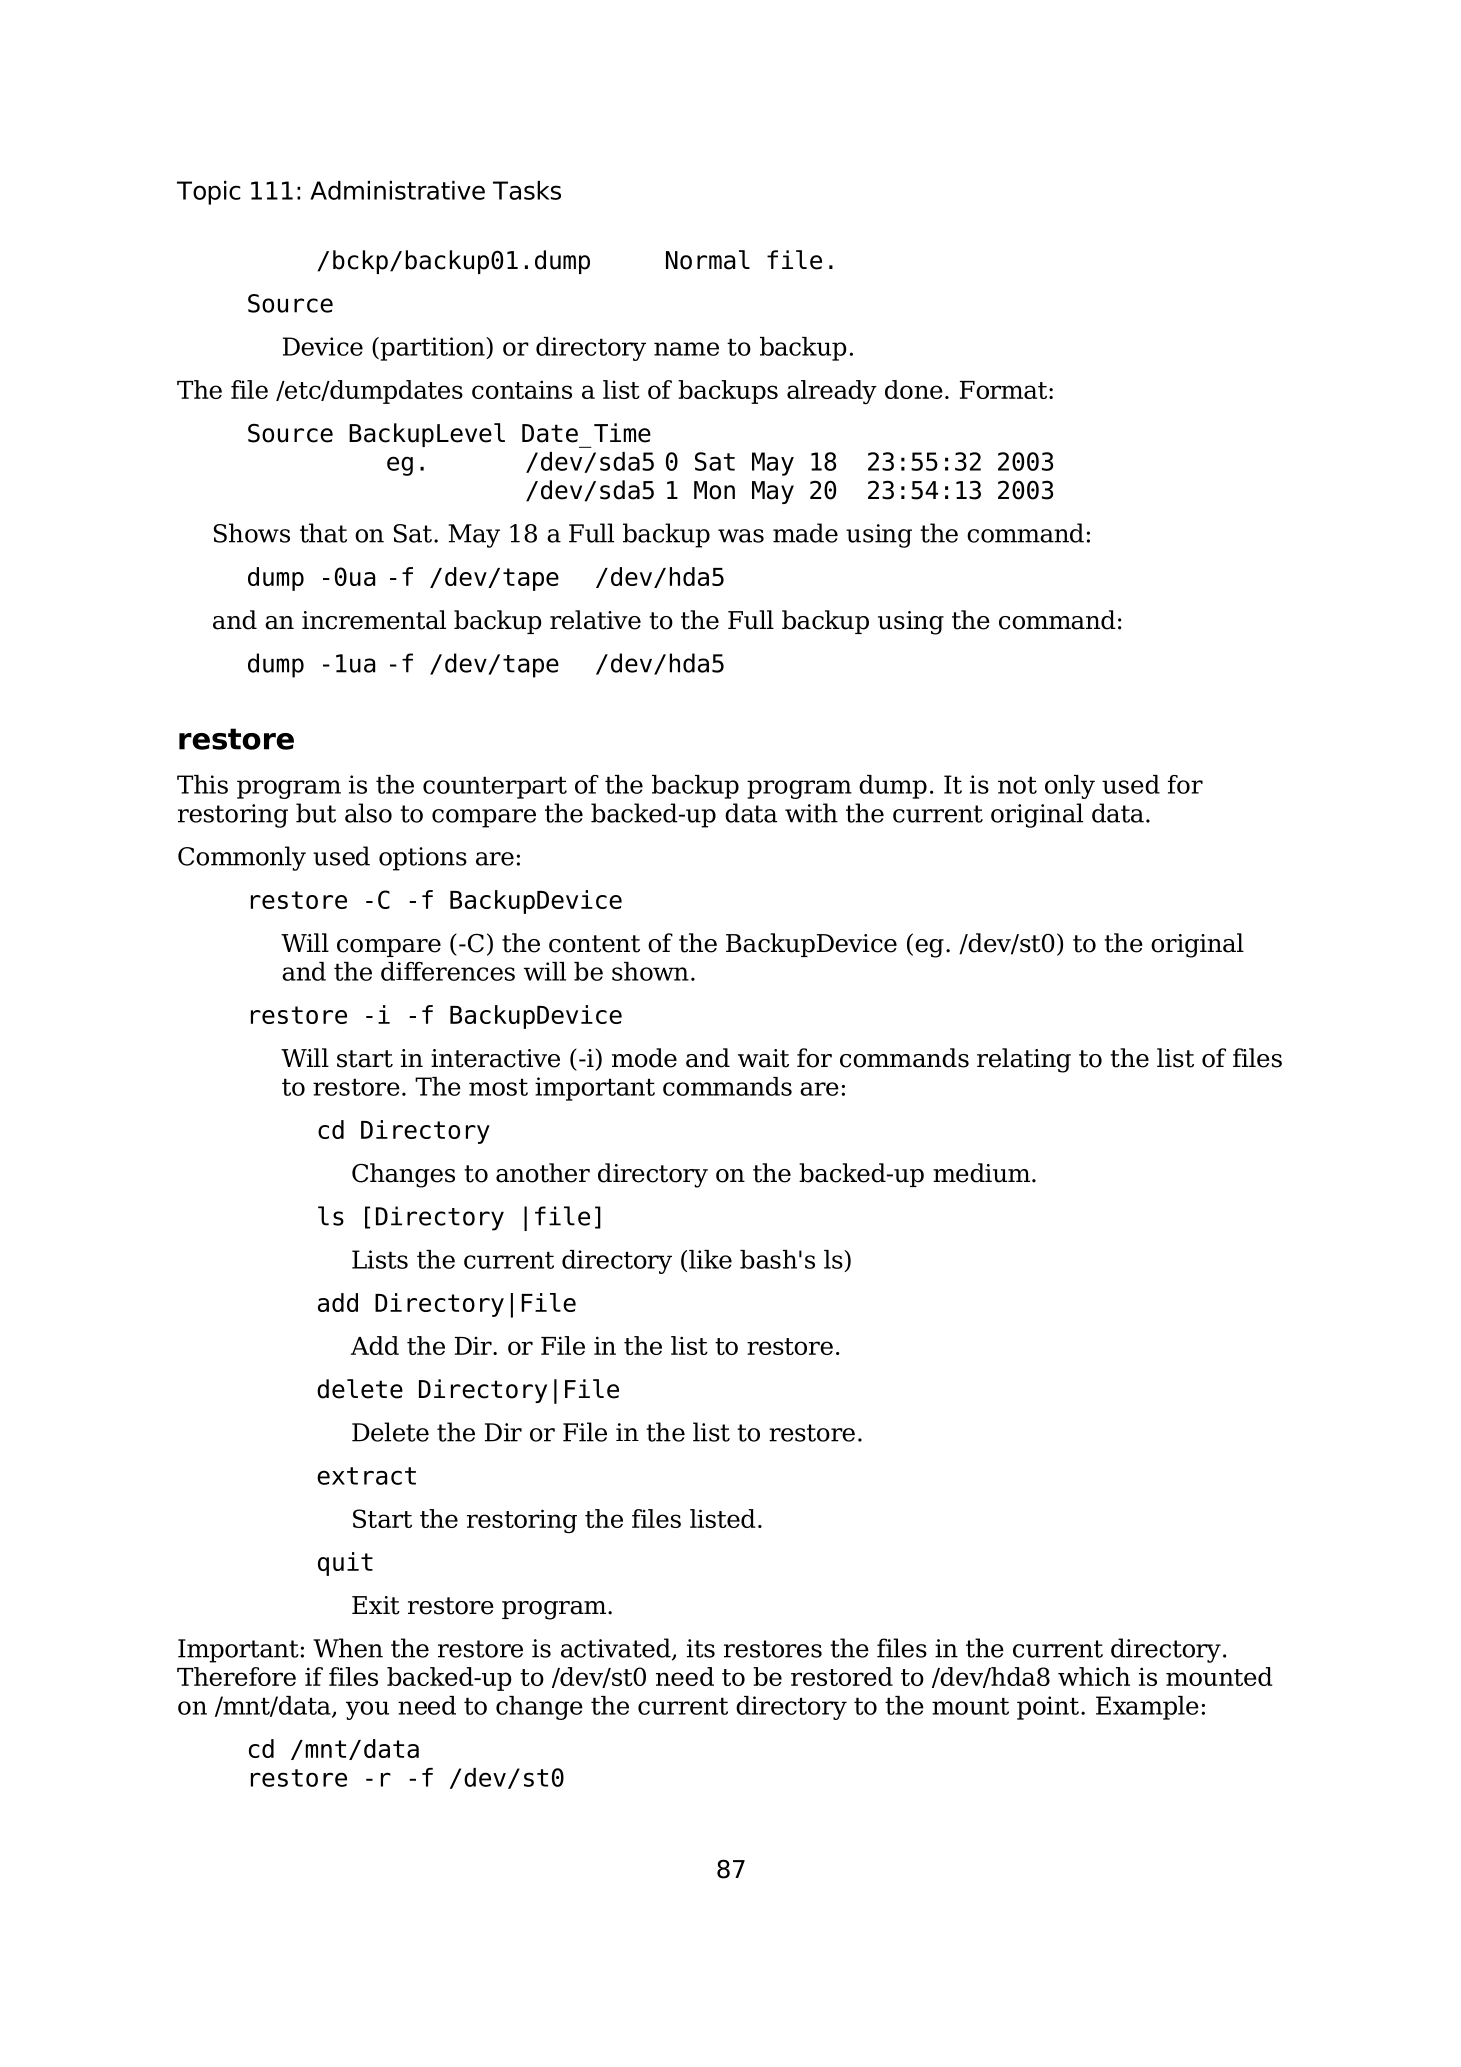 This page has height=2067, width=1461. Describe the element at coordinates (708, 260) in the page. I see `Normal` at that location.
